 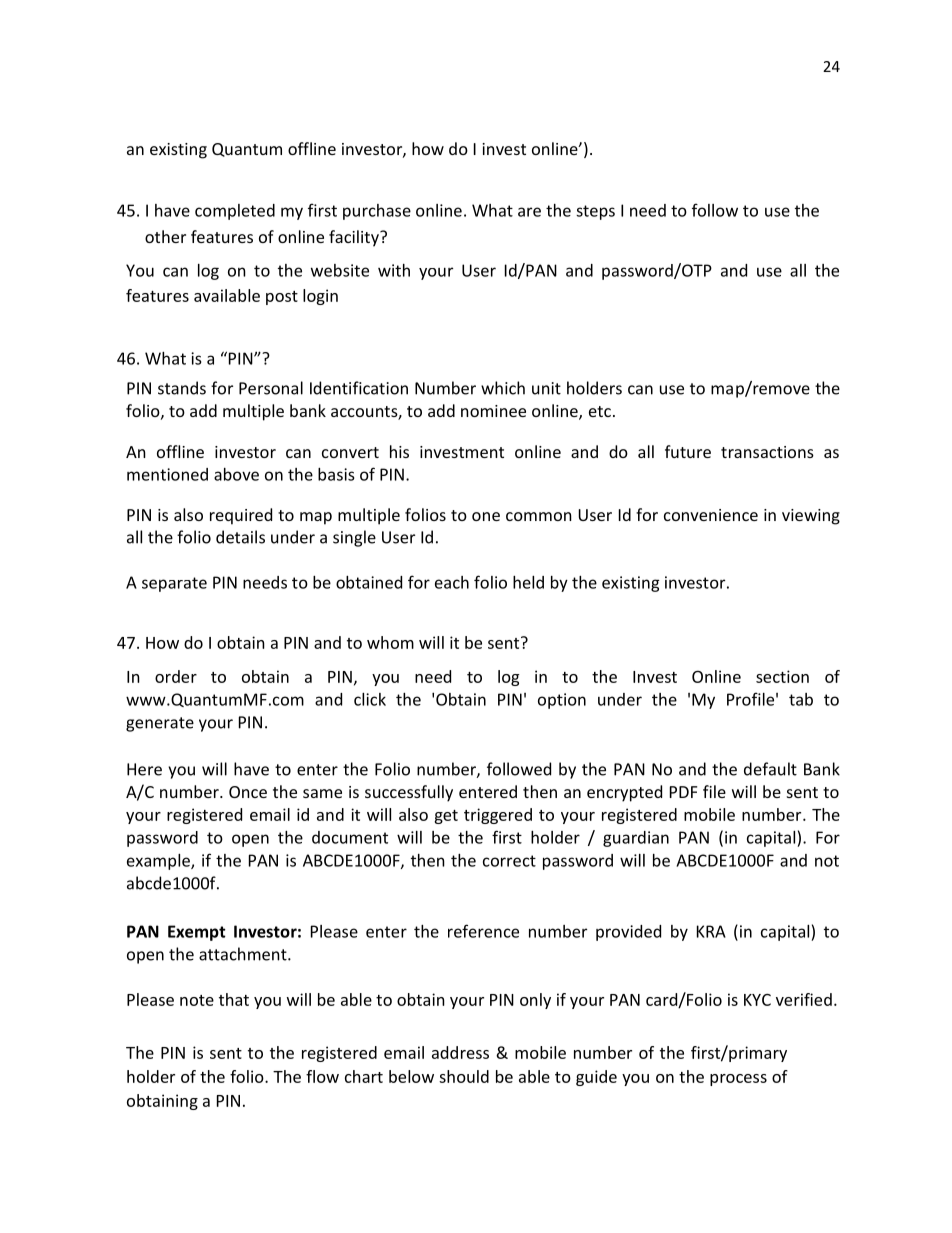 I want to click on completed, so click(x=235, y=212).
